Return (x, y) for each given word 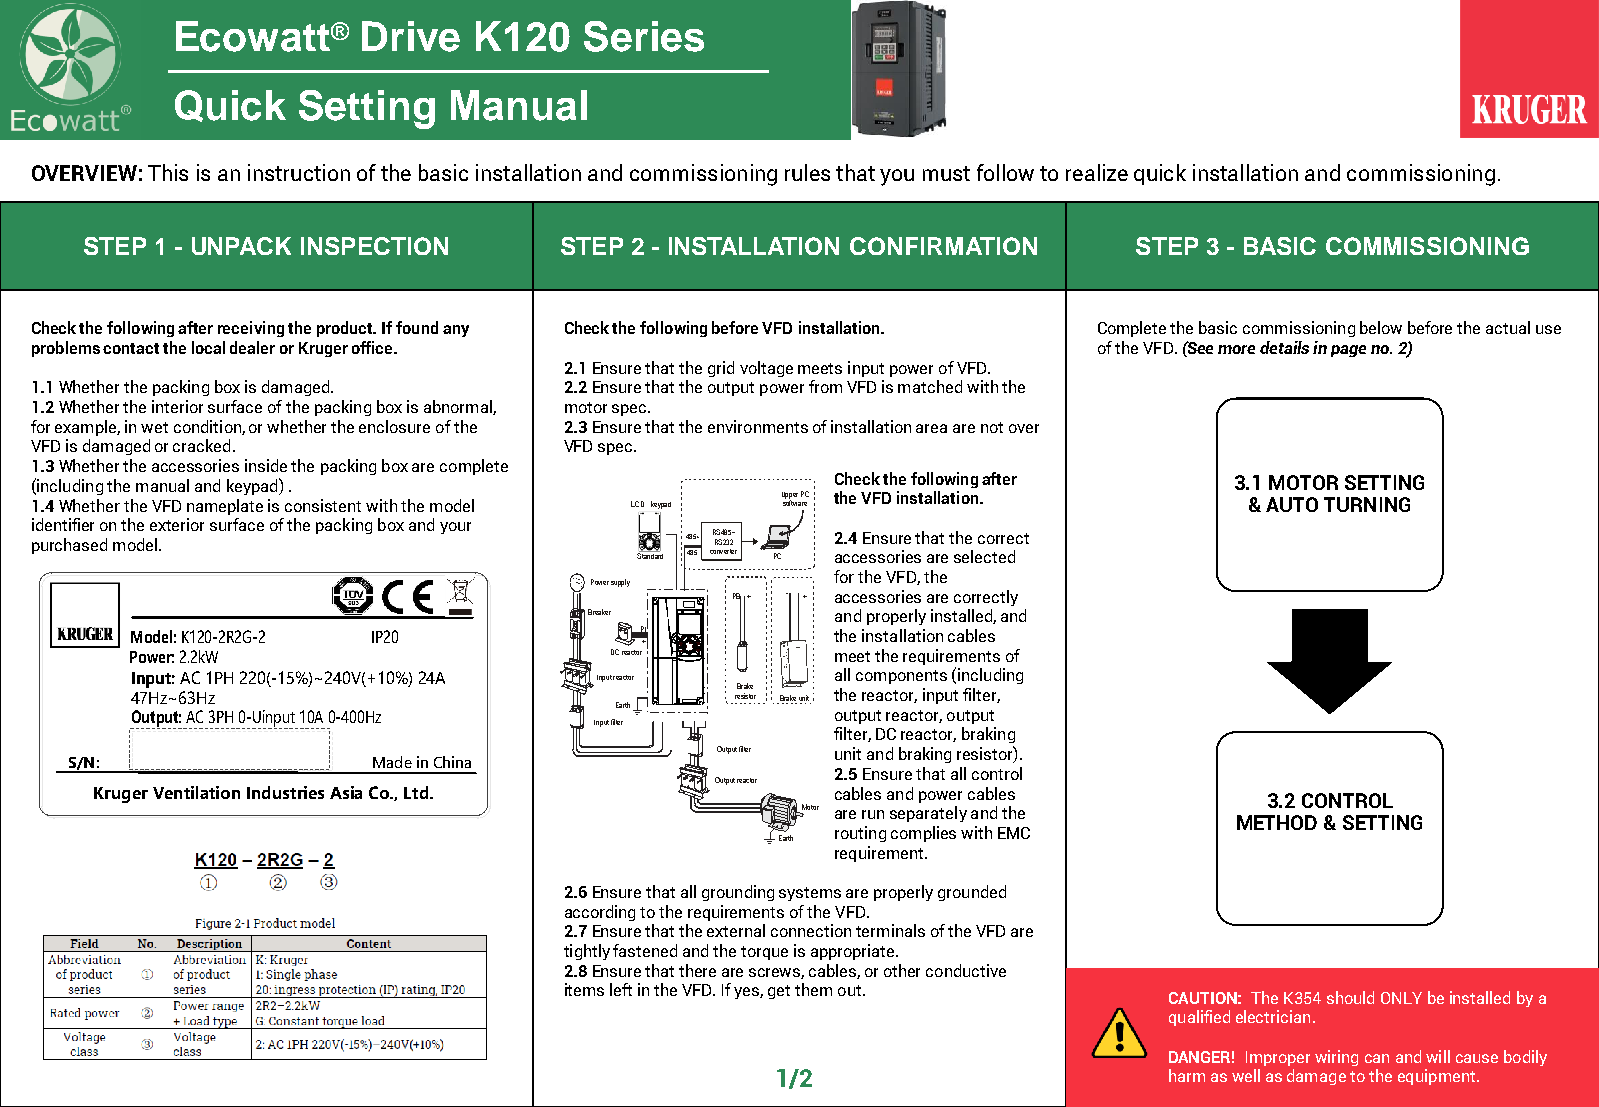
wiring (1336, 1058)
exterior (177, 524)
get (779, 992)
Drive (411, 36)
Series (644, 36)
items (584, 989)
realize (1097, 172)
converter (723, 551)
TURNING (1367, 504)
